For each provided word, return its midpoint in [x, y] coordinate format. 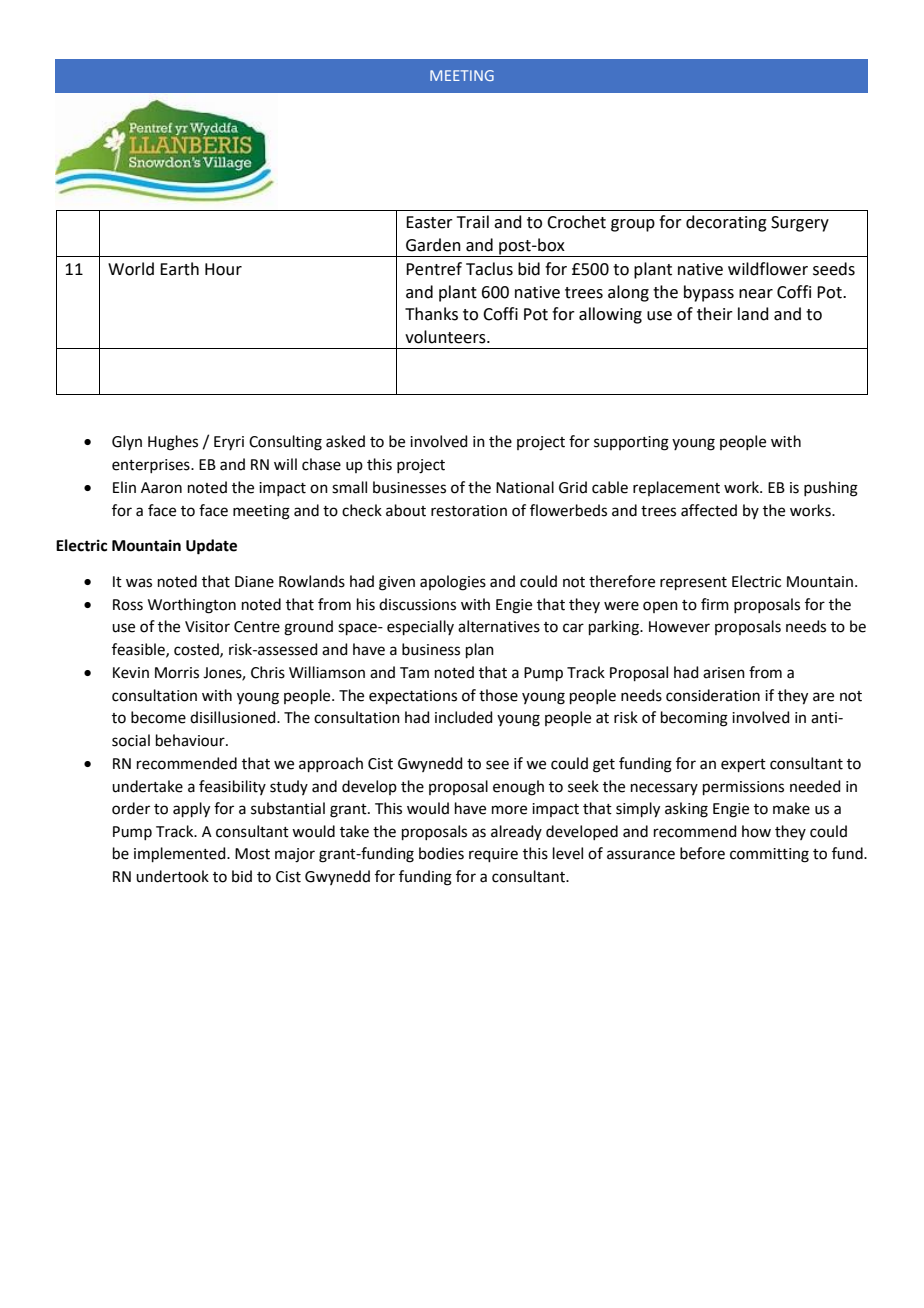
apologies [453, 583]
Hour [223, 269]
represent [693, 583]
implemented [181, 854]
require [493, 855]
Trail [473, 222]
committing [769, 855]
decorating [726, 223]
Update [211, 547]
